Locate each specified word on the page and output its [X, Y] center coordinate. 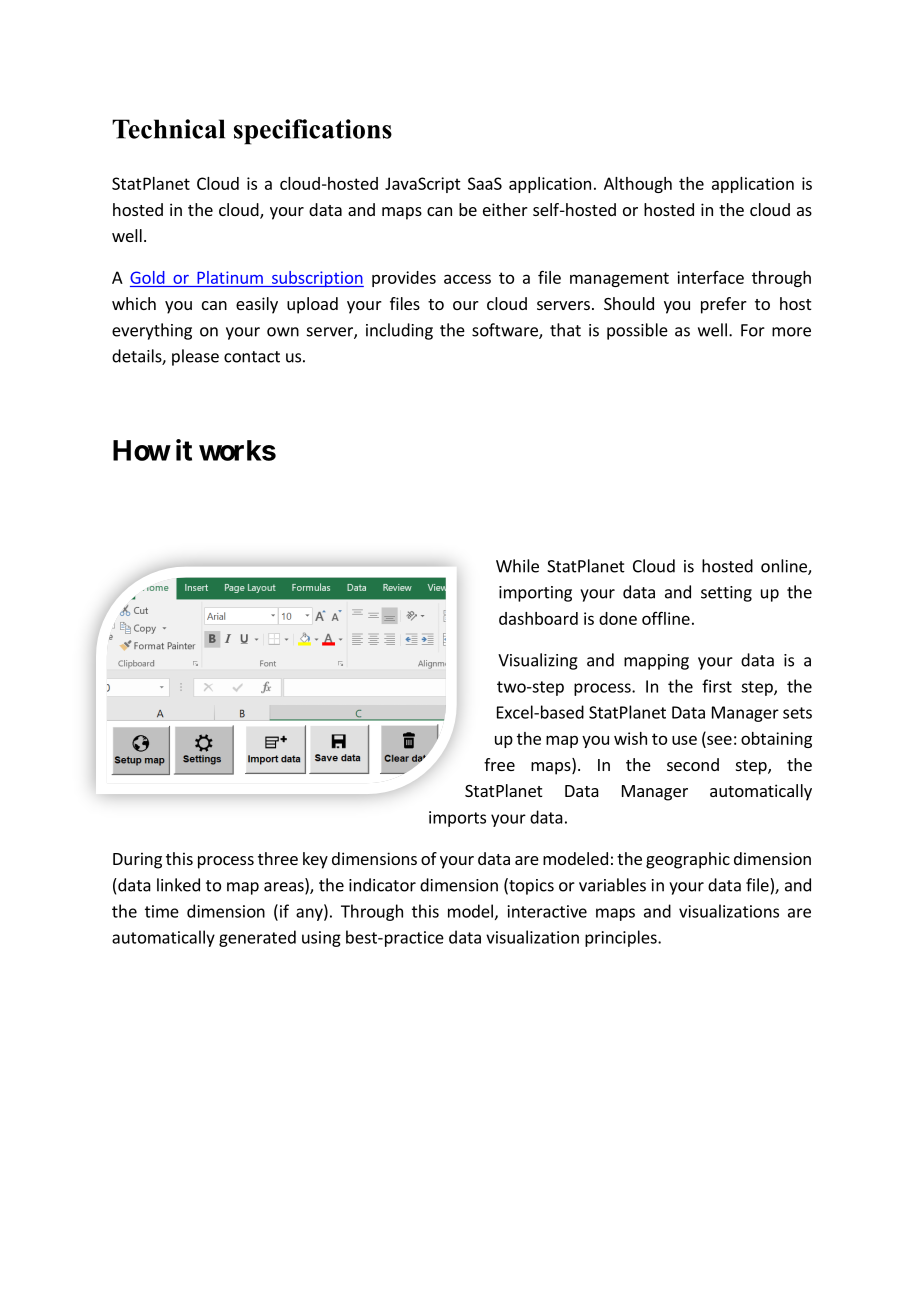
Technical [168, 129]
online [785, 567]
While [517, 566]
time [162, 911]
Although [638, 185]
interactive [547, 911]
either [505, 209]
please [195, 357]
